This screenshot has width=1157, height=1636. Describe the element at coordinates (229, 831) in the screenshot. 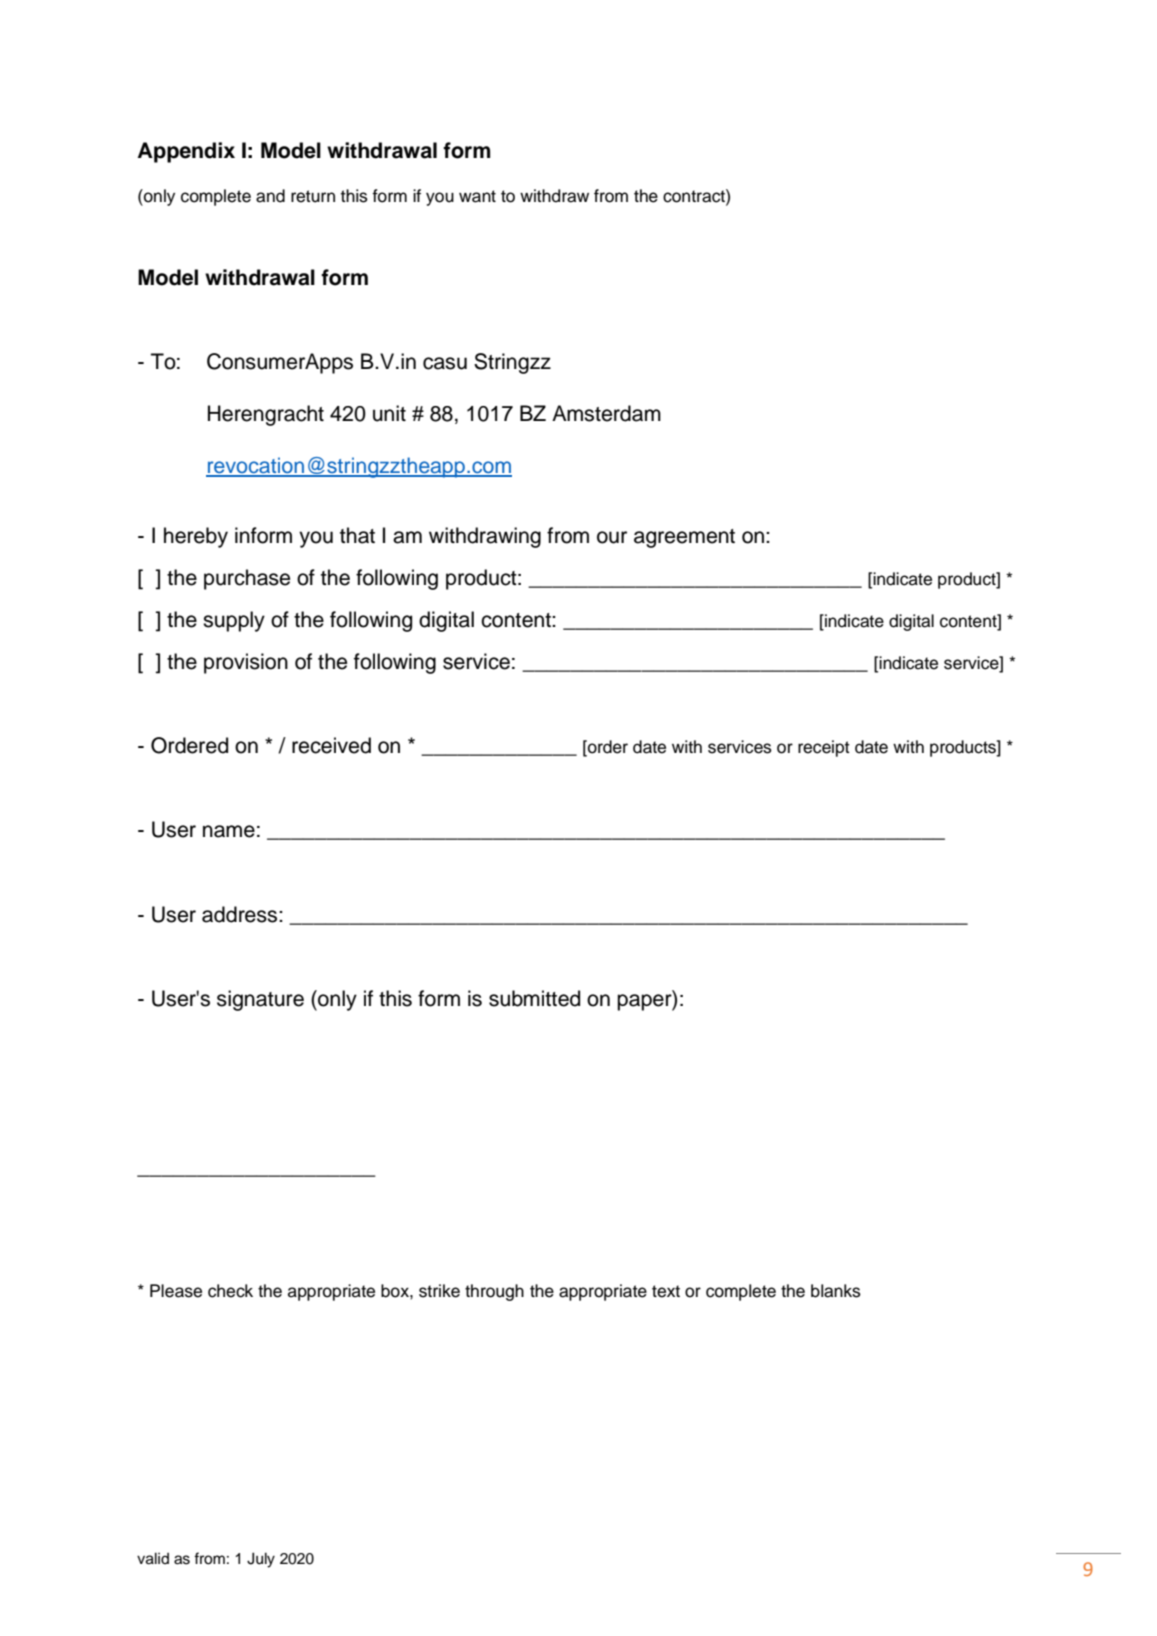

I see `name` at that location.
